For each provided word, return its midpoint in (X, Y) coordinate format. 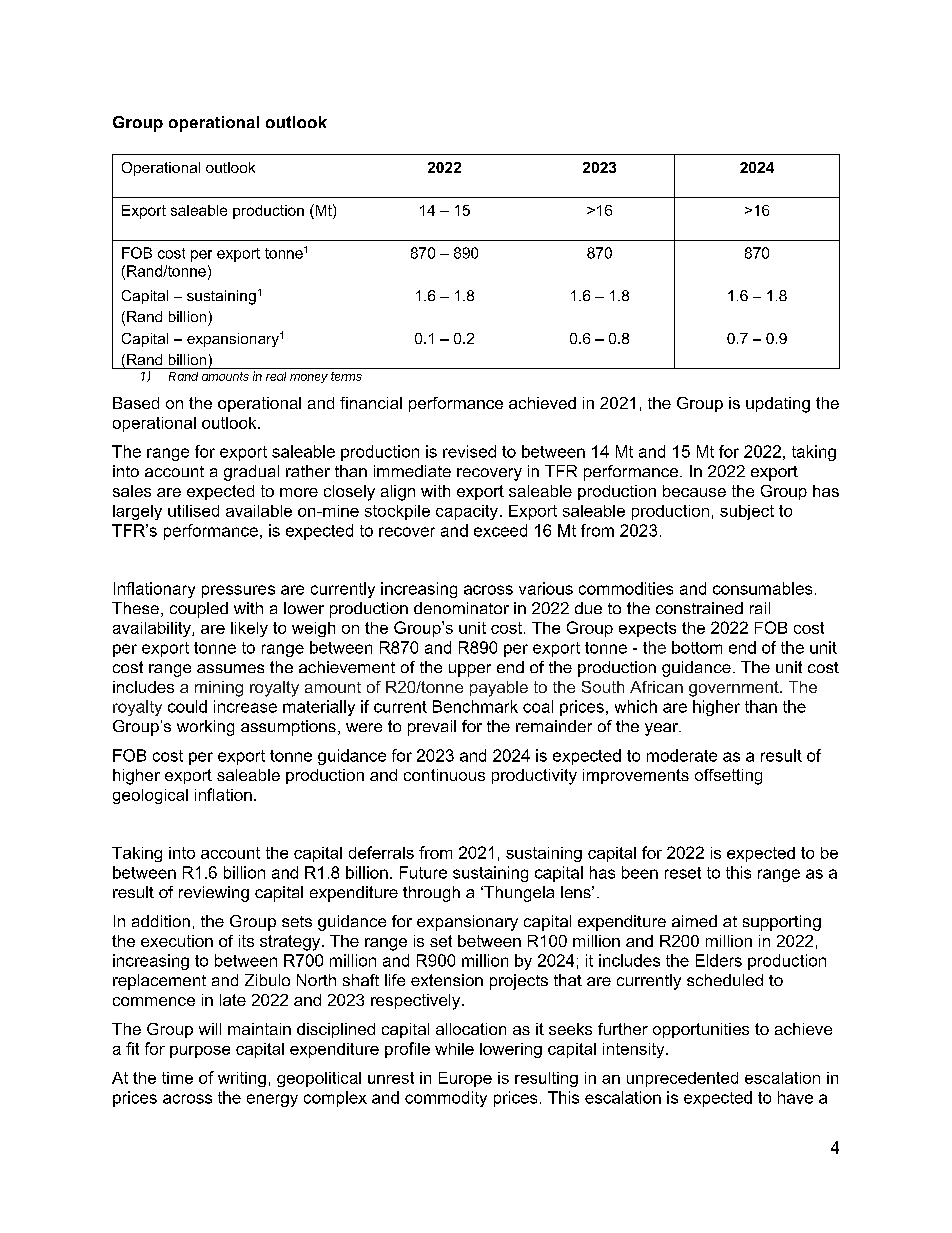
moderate (682, 755)
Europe (465, 1079)
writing (242, 1079)
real (276, 376)
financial (371, 403)
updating (778, 405)
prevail (432, 728)
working (205, 728)
